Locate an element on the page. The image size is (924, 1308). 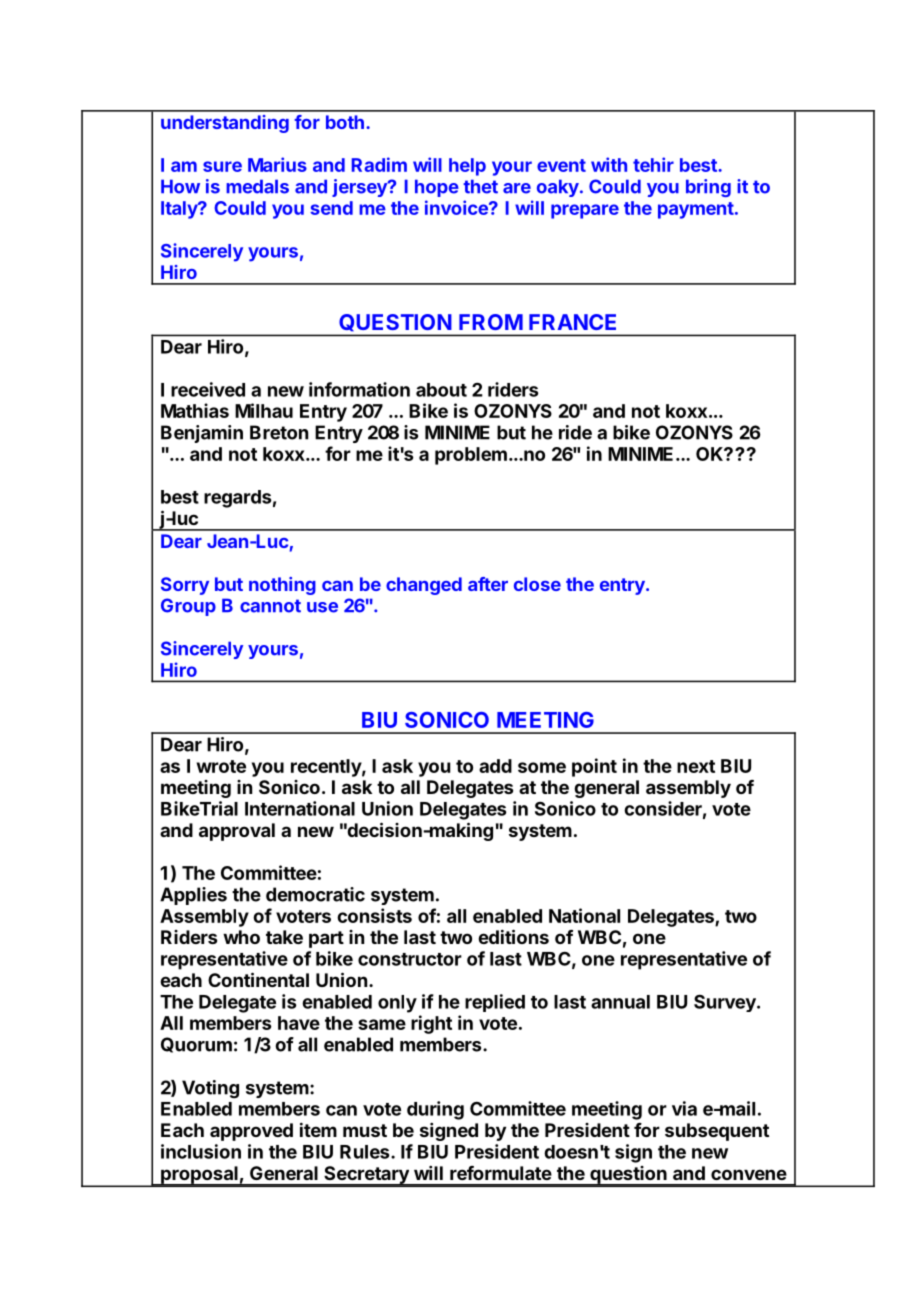
help is located at coordinates (467, 167).
